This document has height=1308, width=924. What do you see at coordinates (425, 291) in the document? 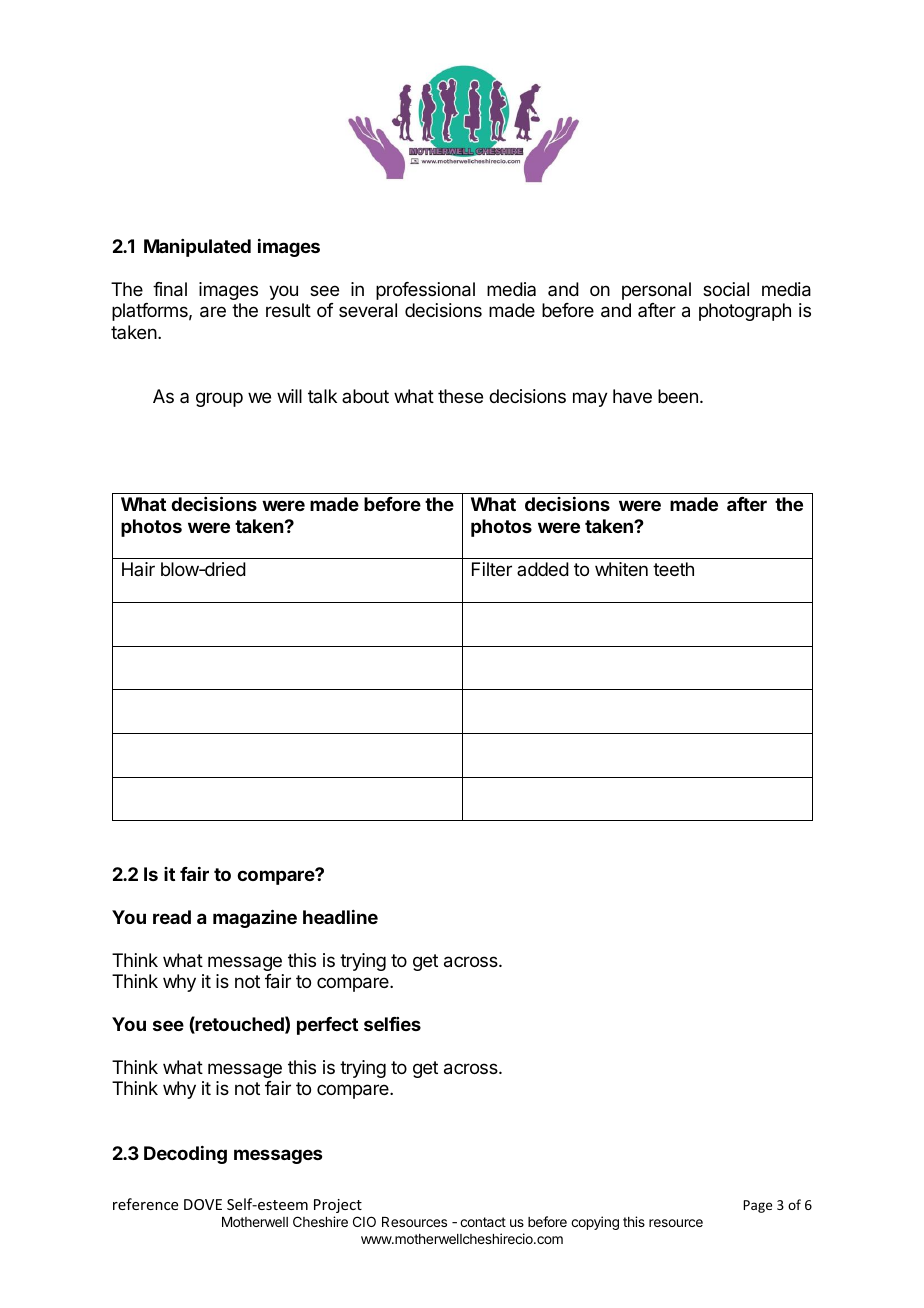
I see `professional` at bounding box center [425, 291].
